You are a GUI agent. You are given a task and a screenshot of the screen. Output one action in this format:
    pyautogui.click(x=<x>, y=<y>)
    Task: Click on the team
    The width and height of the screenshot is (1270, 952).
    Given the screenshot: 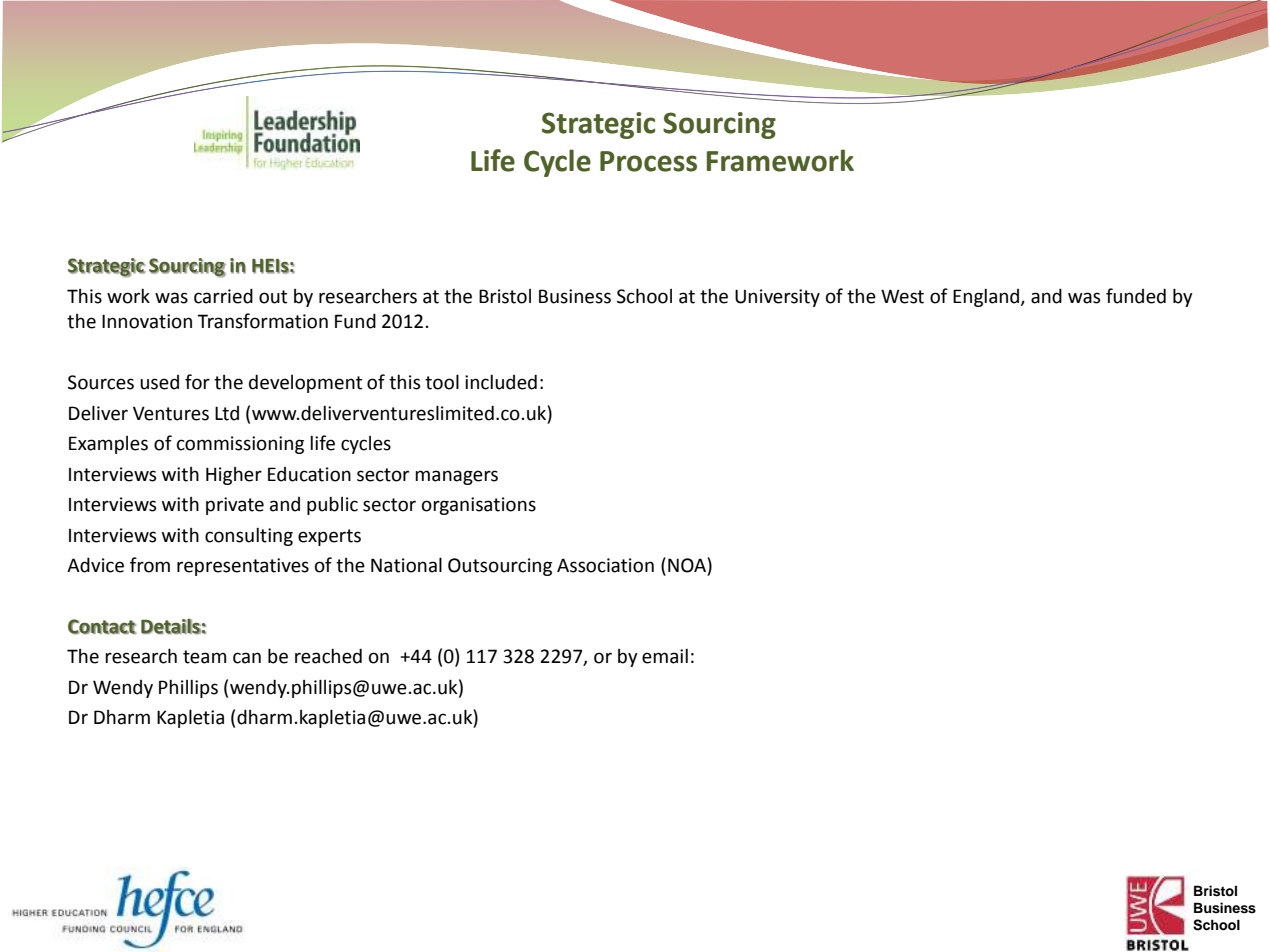 What is the action you would take?
    pyautogui.click(x=204, y=657)
